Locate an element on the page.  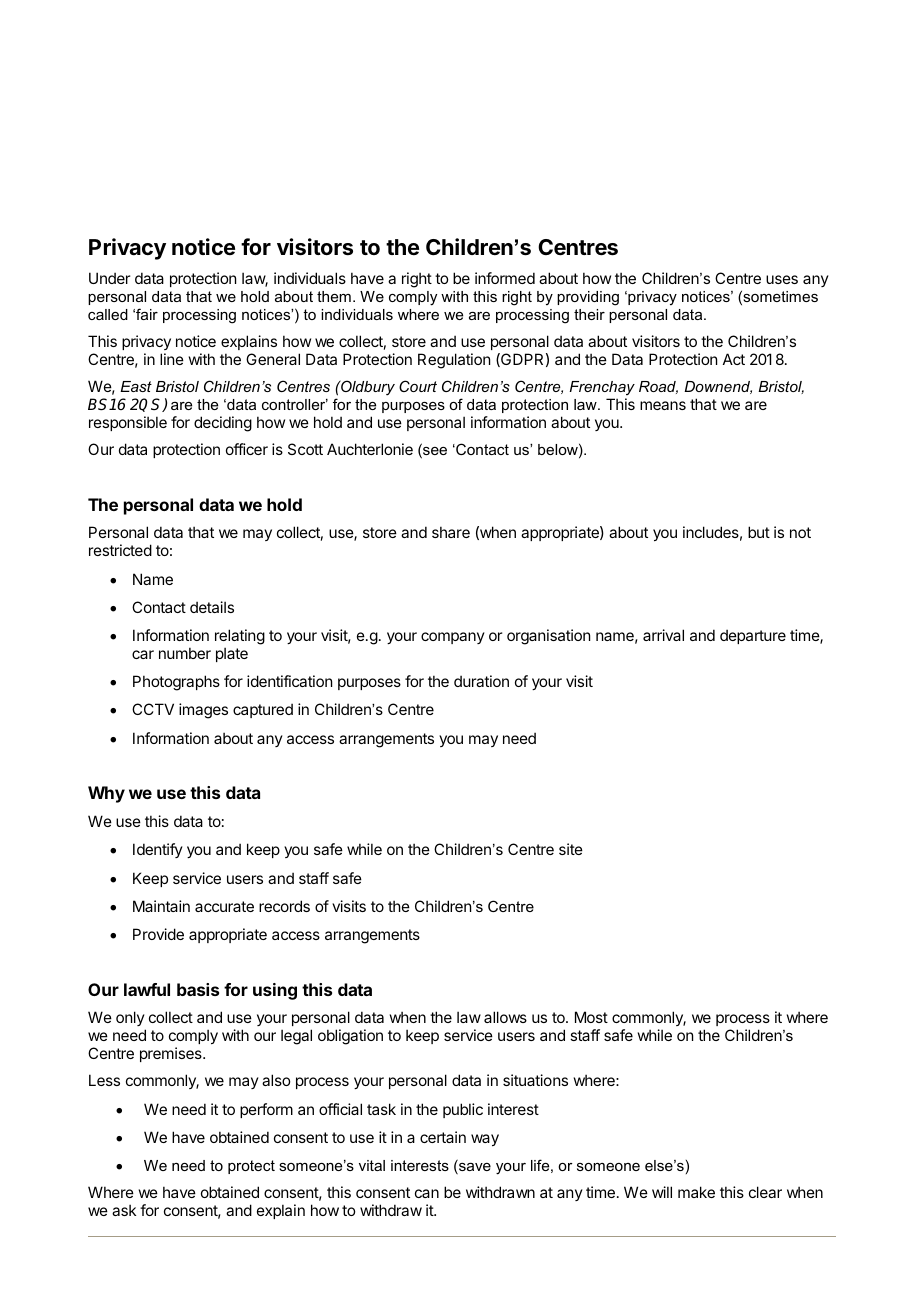
arrival is located at coordinates (663, 635).
